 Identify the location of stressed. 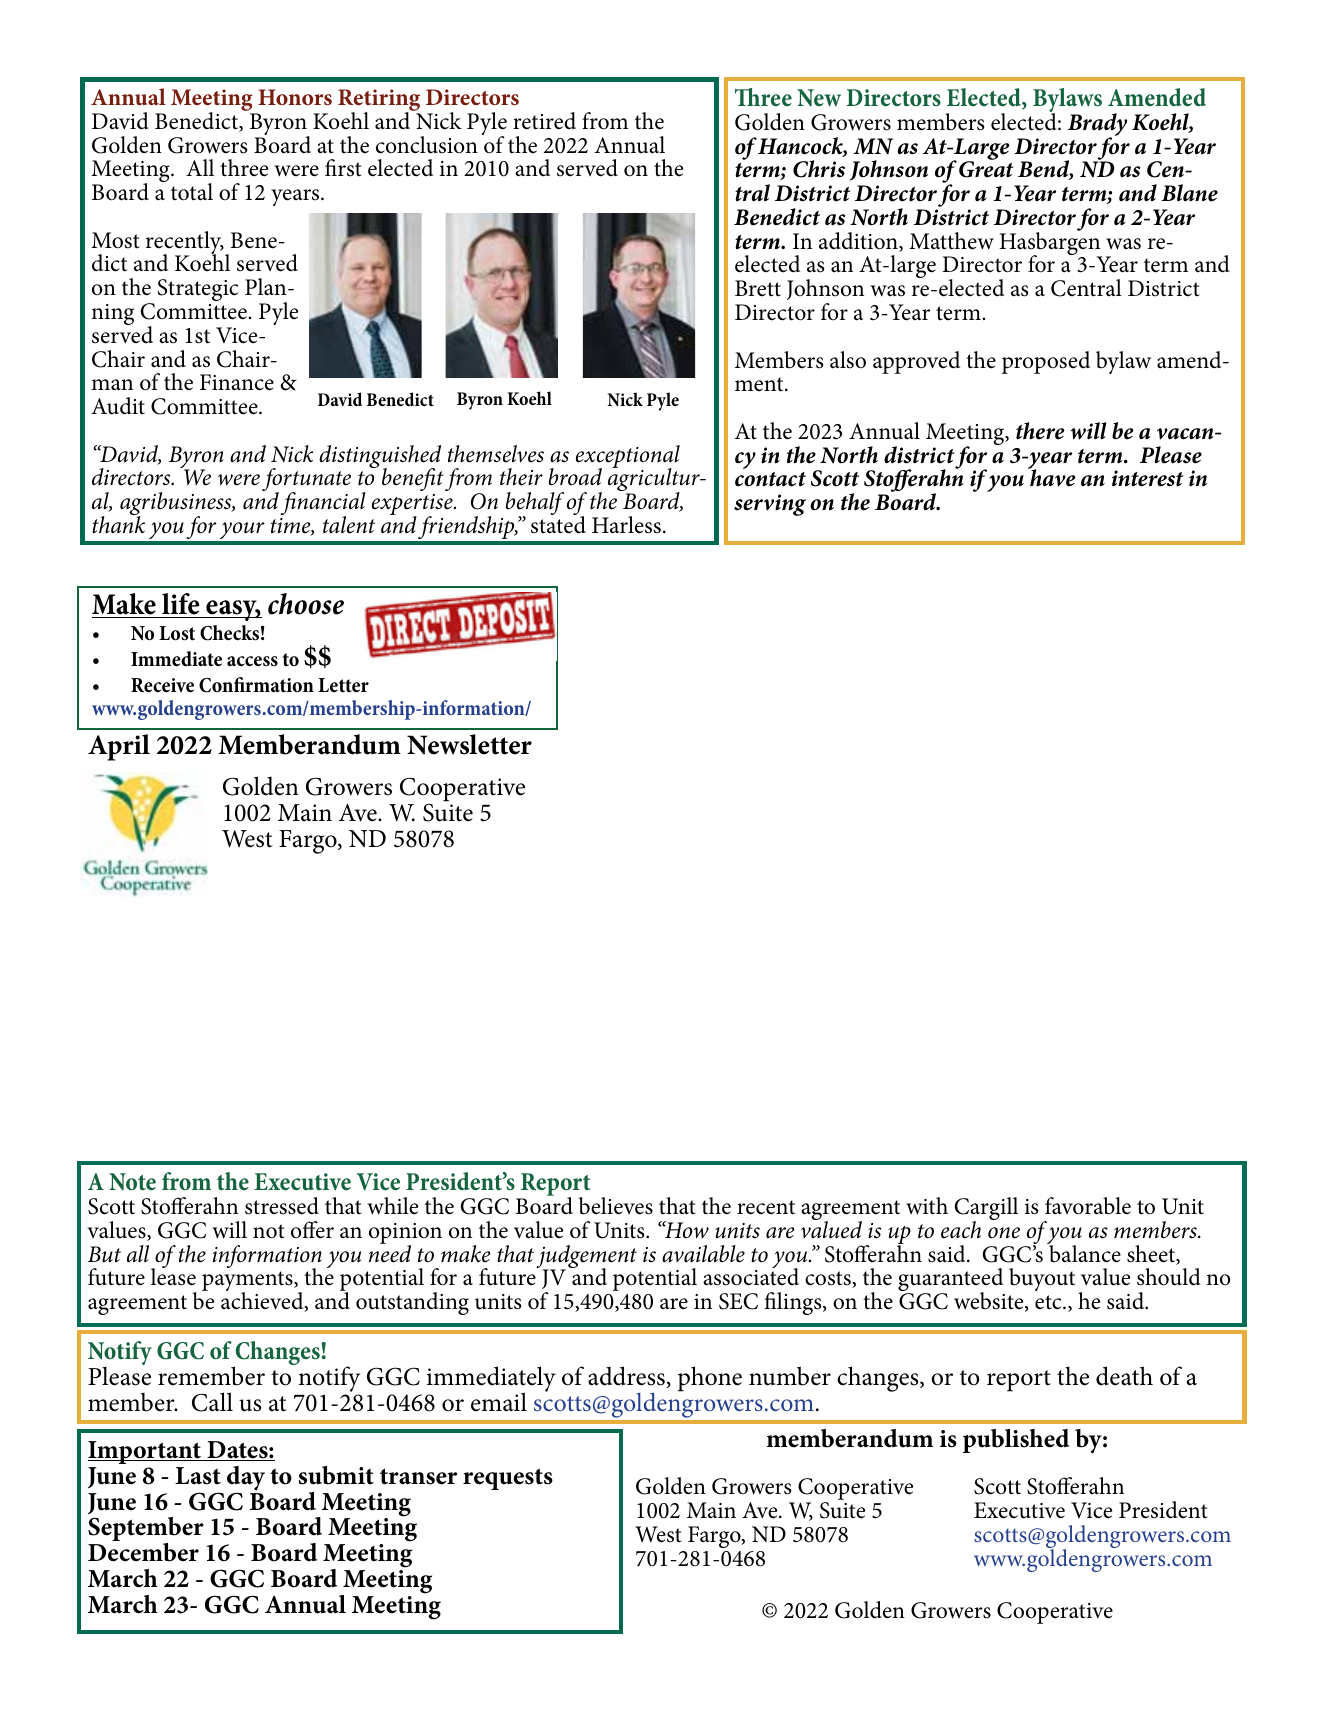
(282, 1206).
